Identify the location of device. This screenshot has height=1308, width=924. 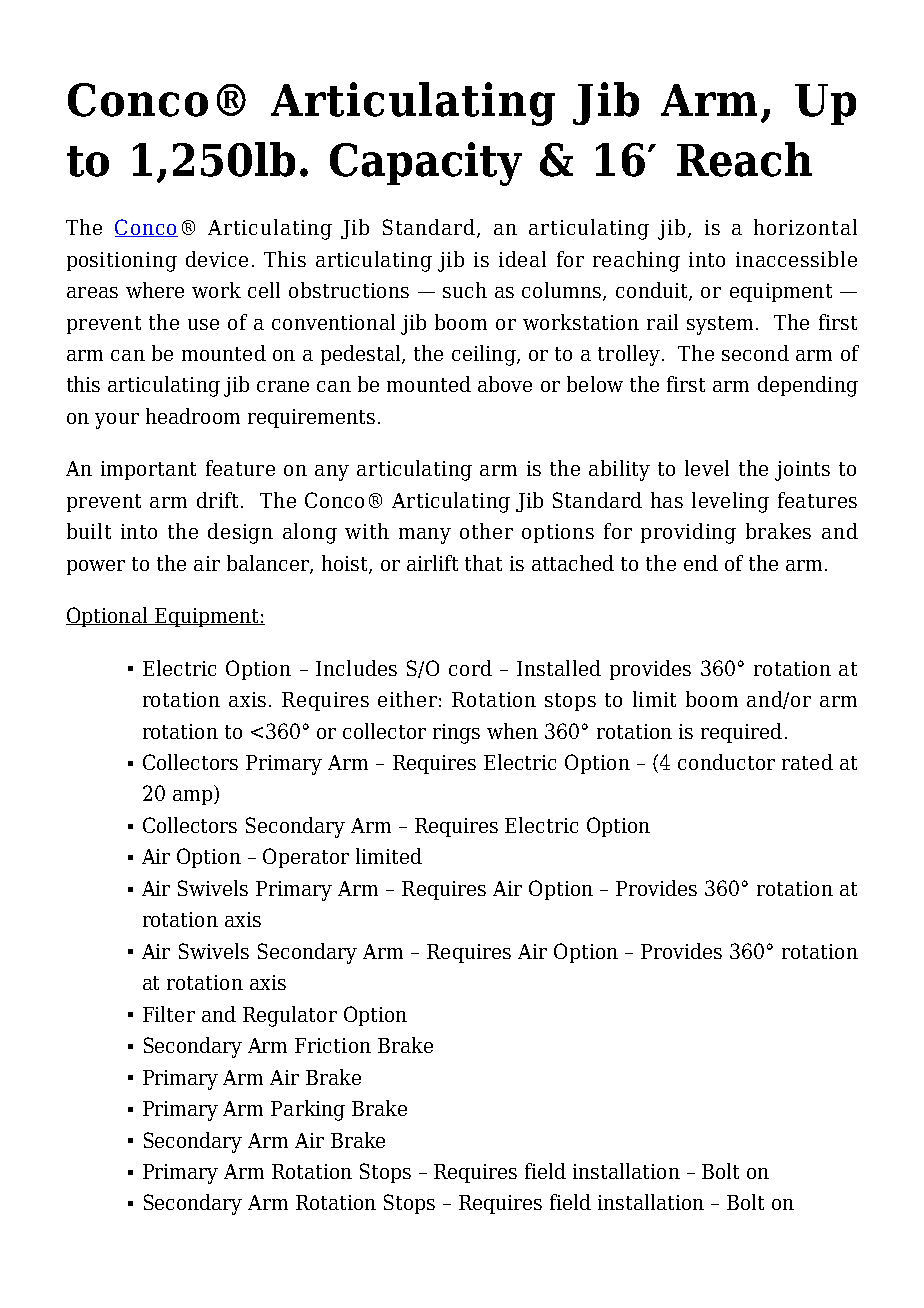
(217, 259).
